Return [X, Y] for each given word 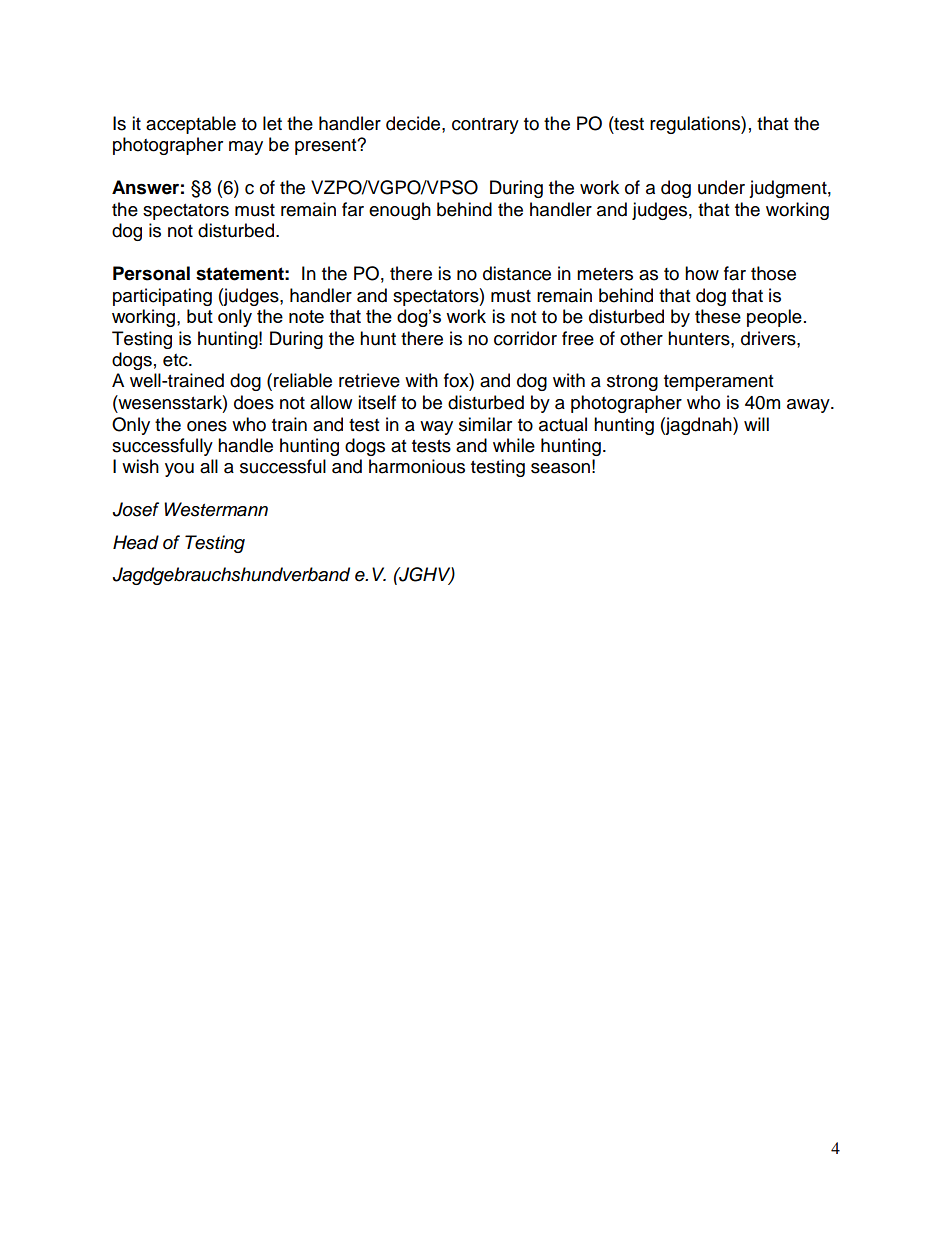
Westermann [216, 509]
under [721, 187]
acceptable [191, 125]
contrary [485, 126]
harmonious [417, 466]
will [756, 424]
